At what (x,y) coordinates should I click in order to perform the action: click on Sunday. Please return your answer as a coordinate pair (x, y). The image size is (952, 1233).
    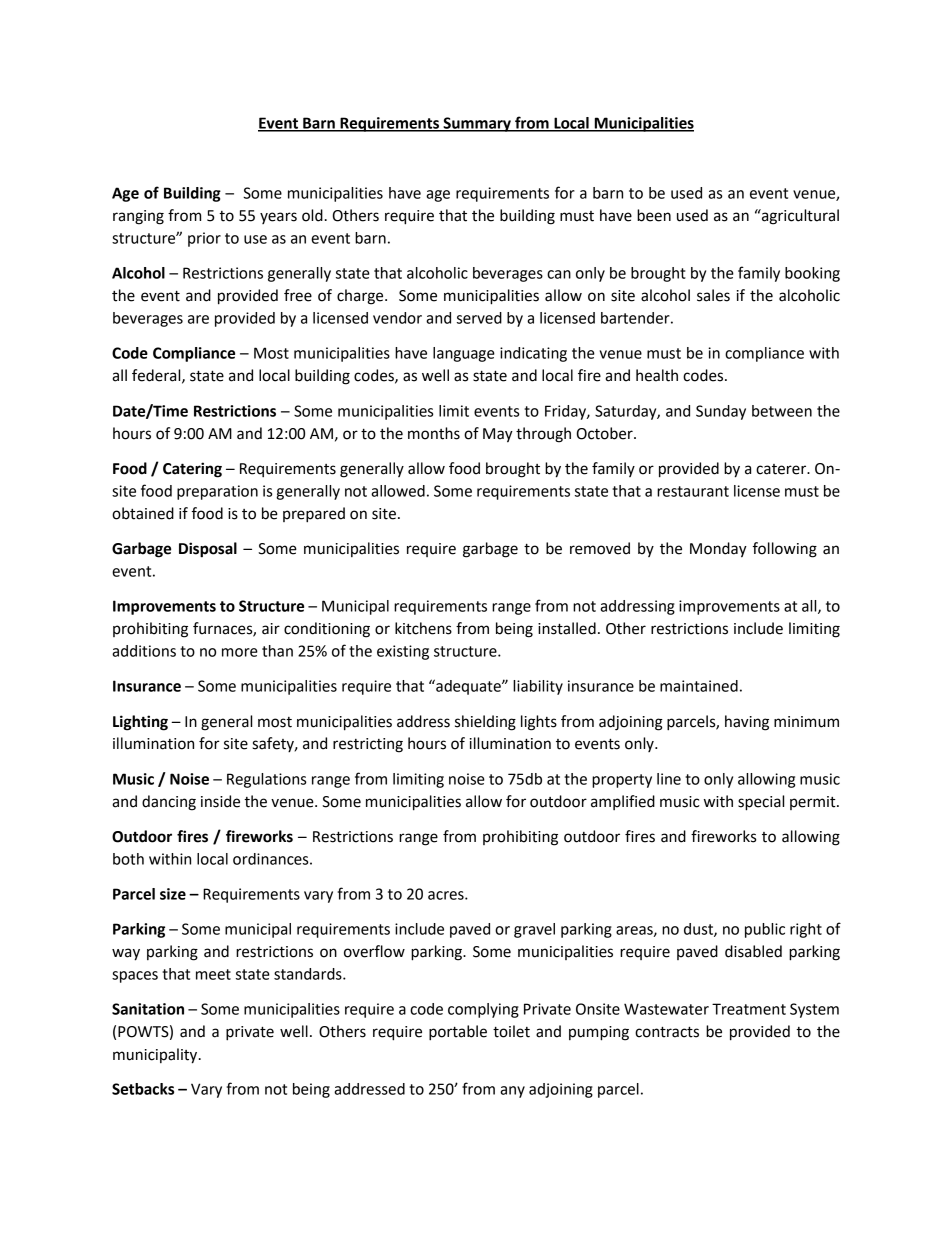
    Looking at the image, I should click on (721, 412).
